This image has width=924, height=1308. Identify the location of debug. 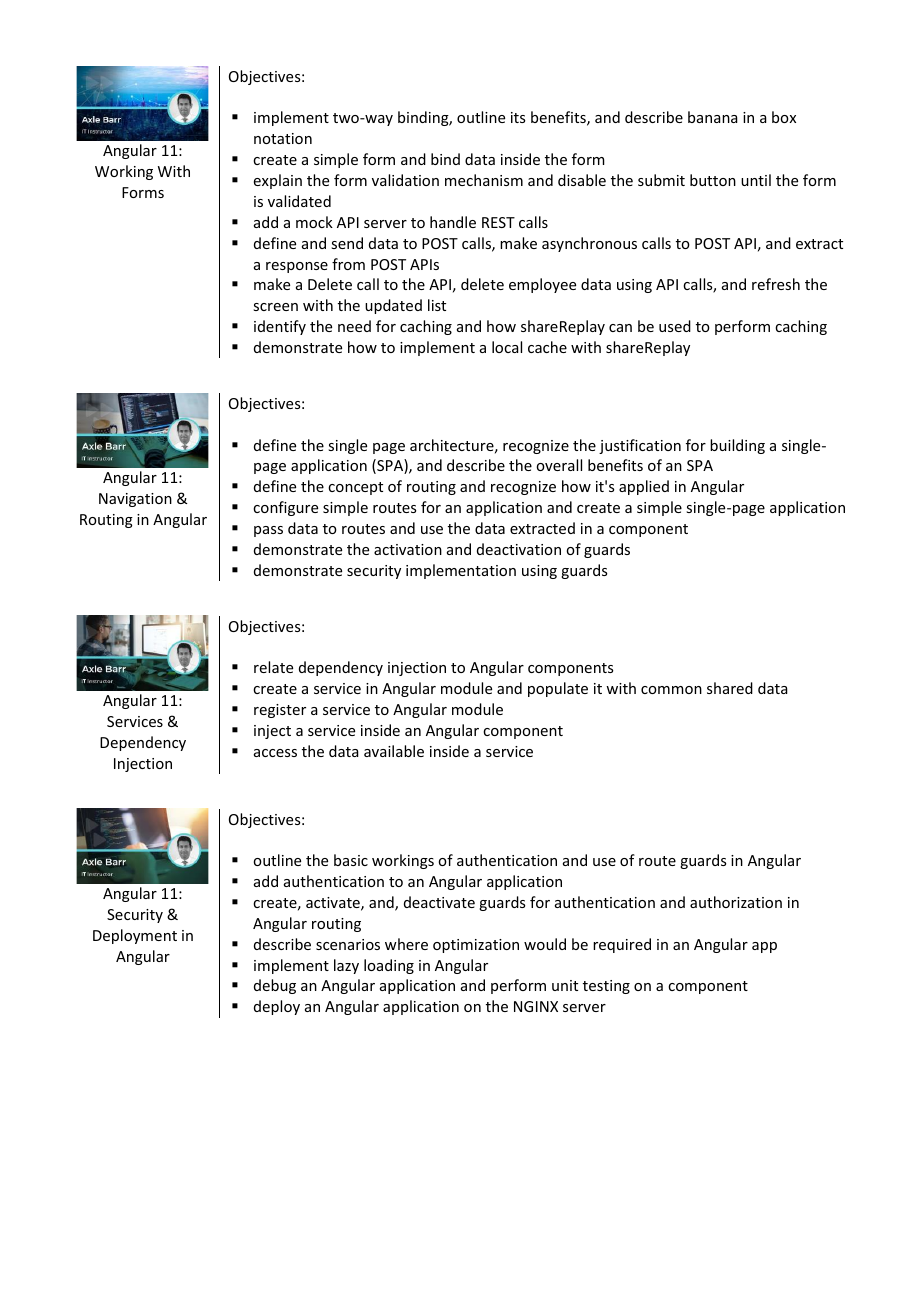
(275, 986).
